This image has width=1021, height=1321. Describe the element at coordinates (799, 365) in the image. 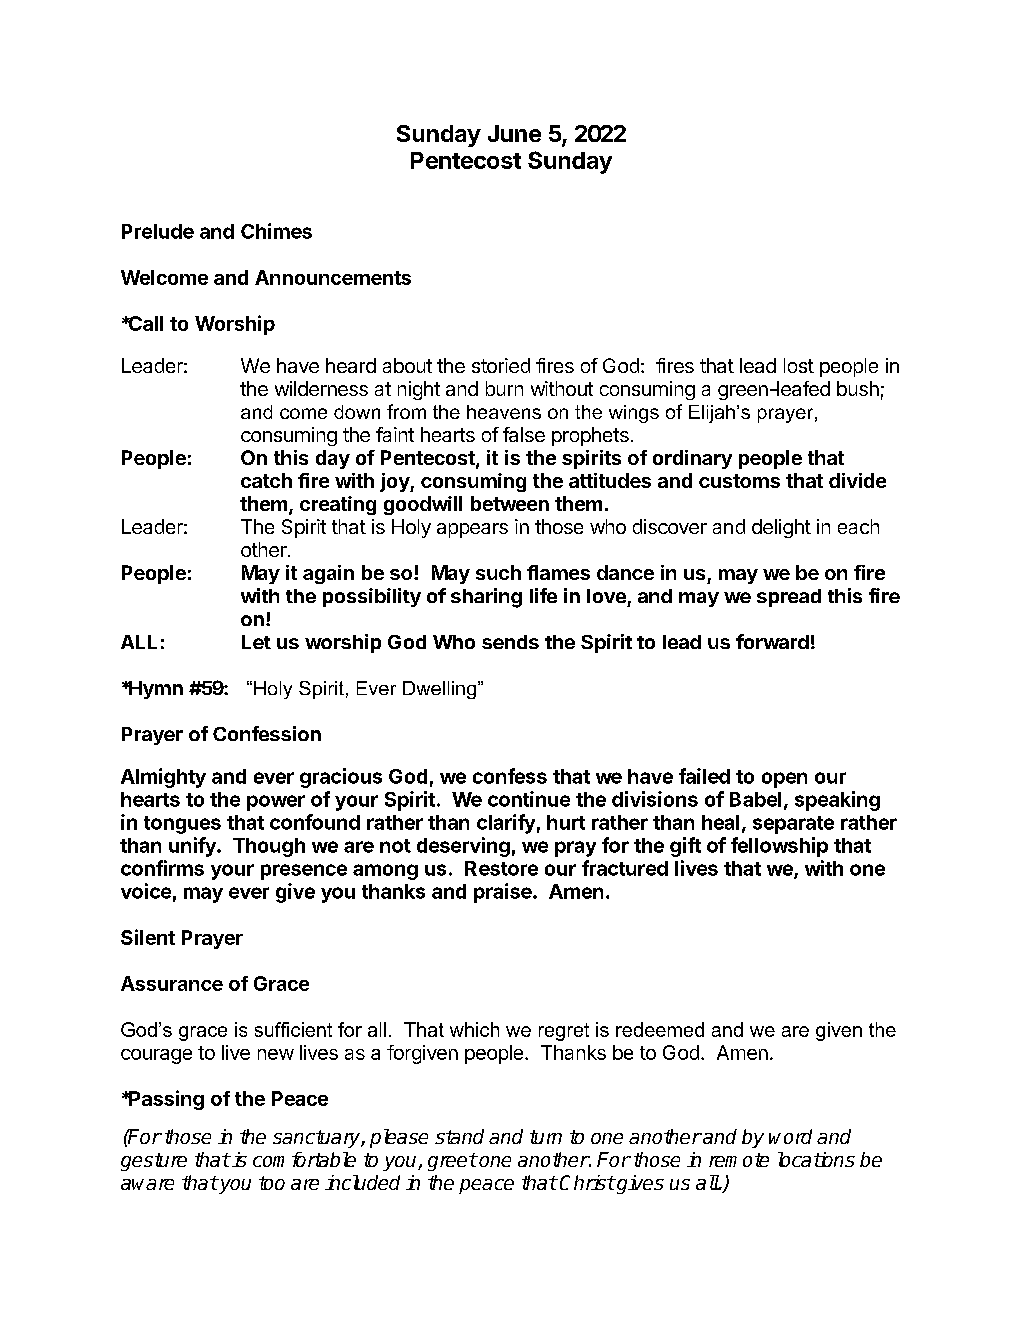

I see `lost` at that location.
